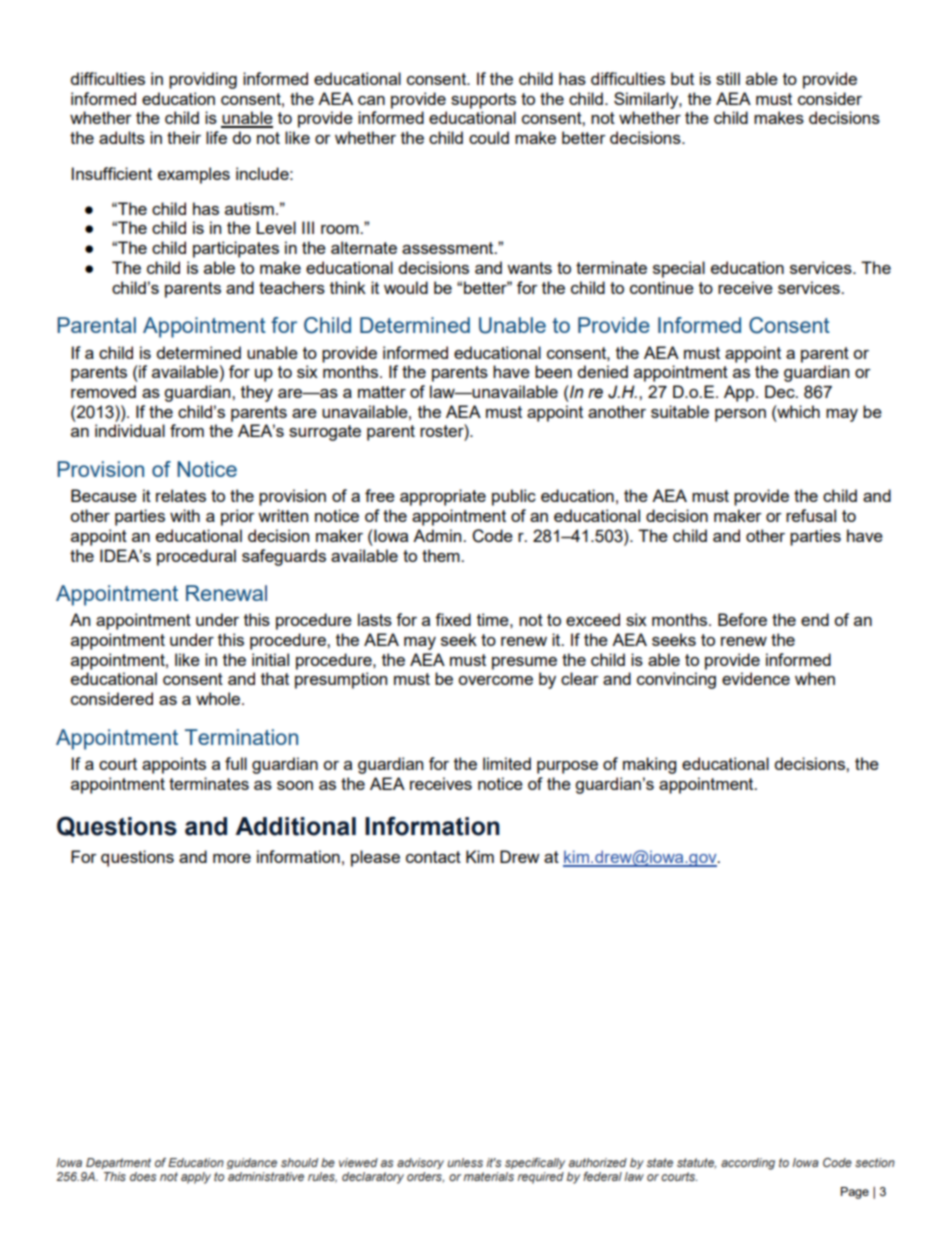  Describe the element at coordinates (184, 137) in the document. I see `their` at that location.
